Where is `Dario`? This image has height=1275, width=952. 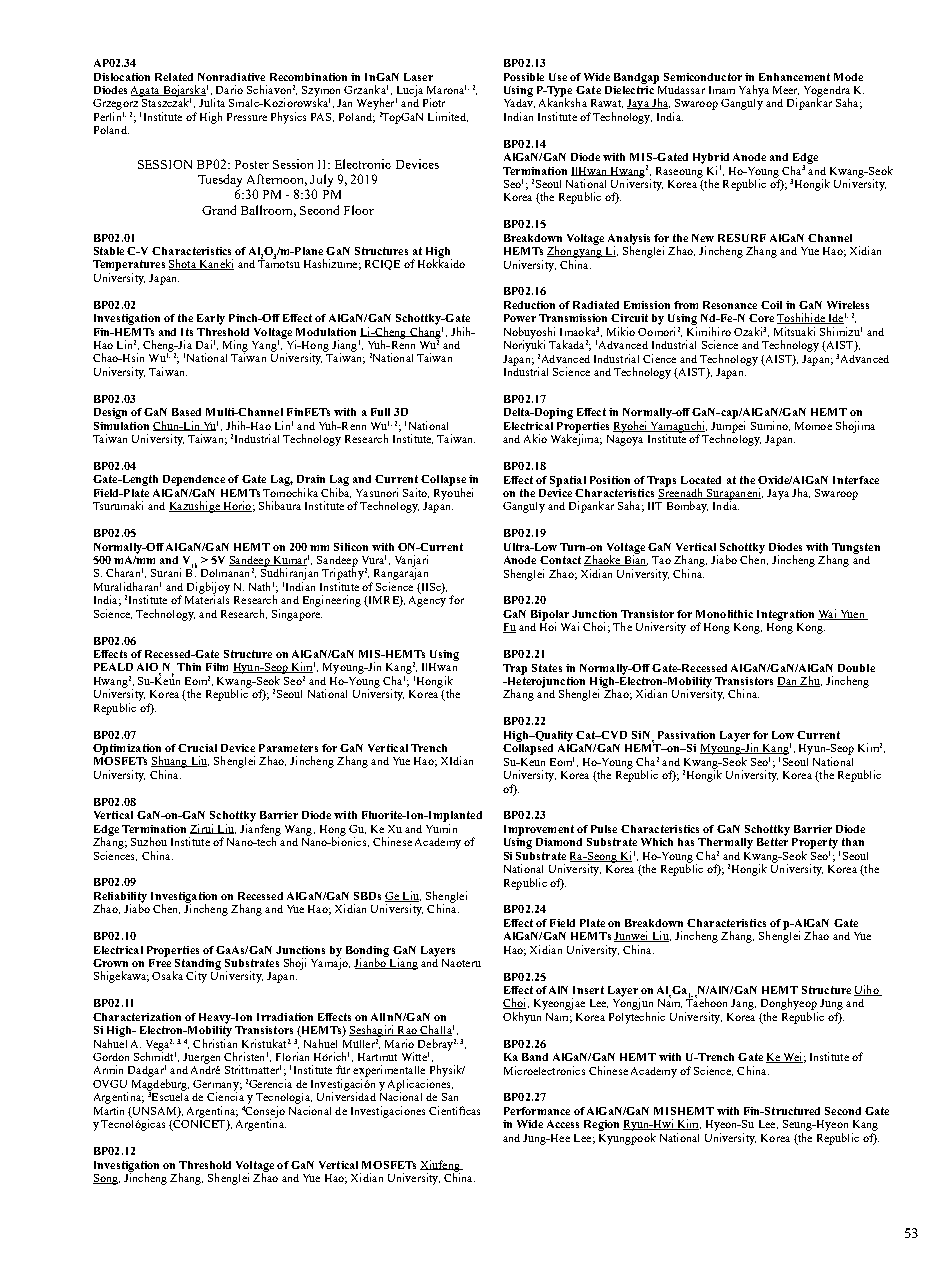
Dario is located at coordinates (229, 89).
